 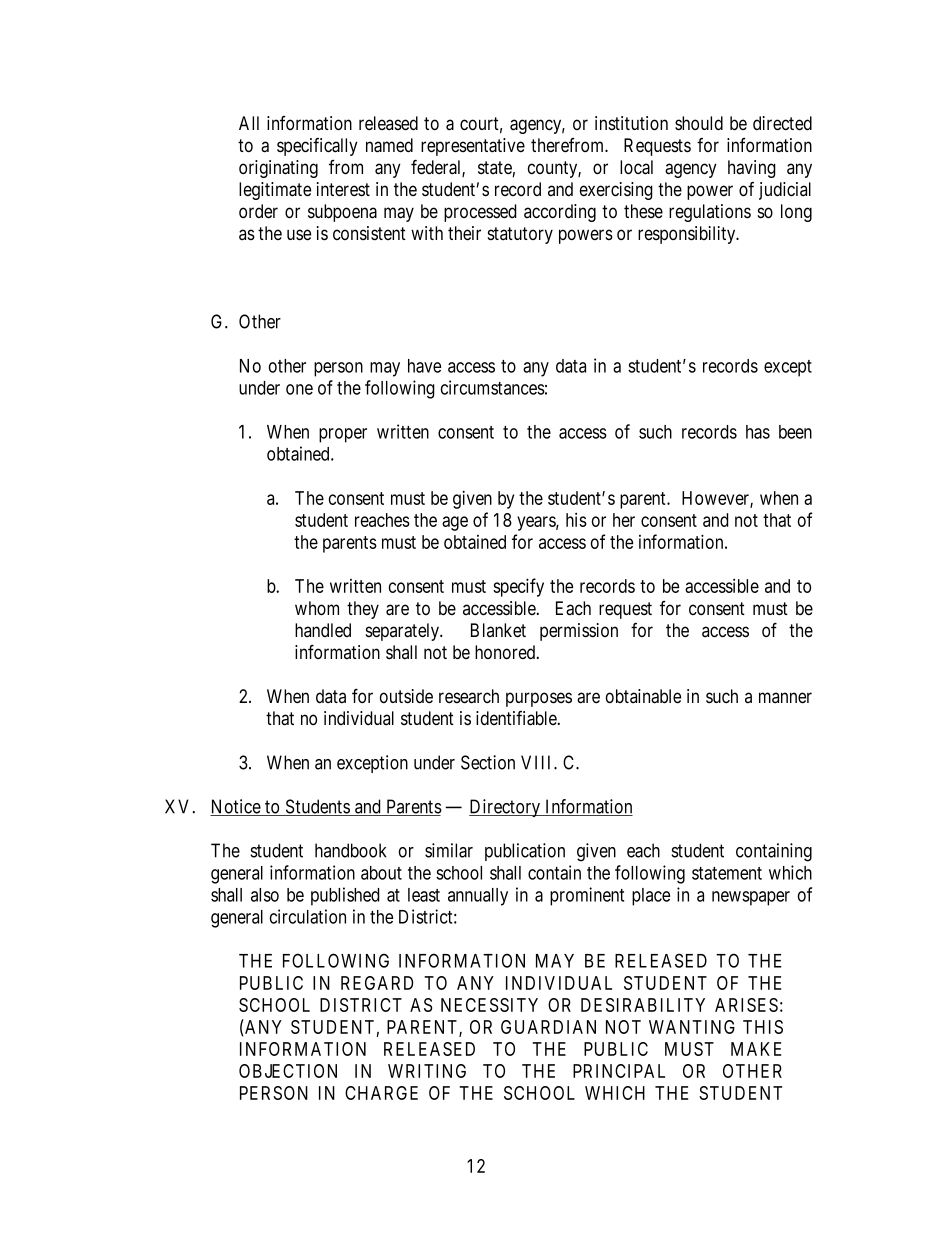 I want to click on have, so click(x=424, y=366).
